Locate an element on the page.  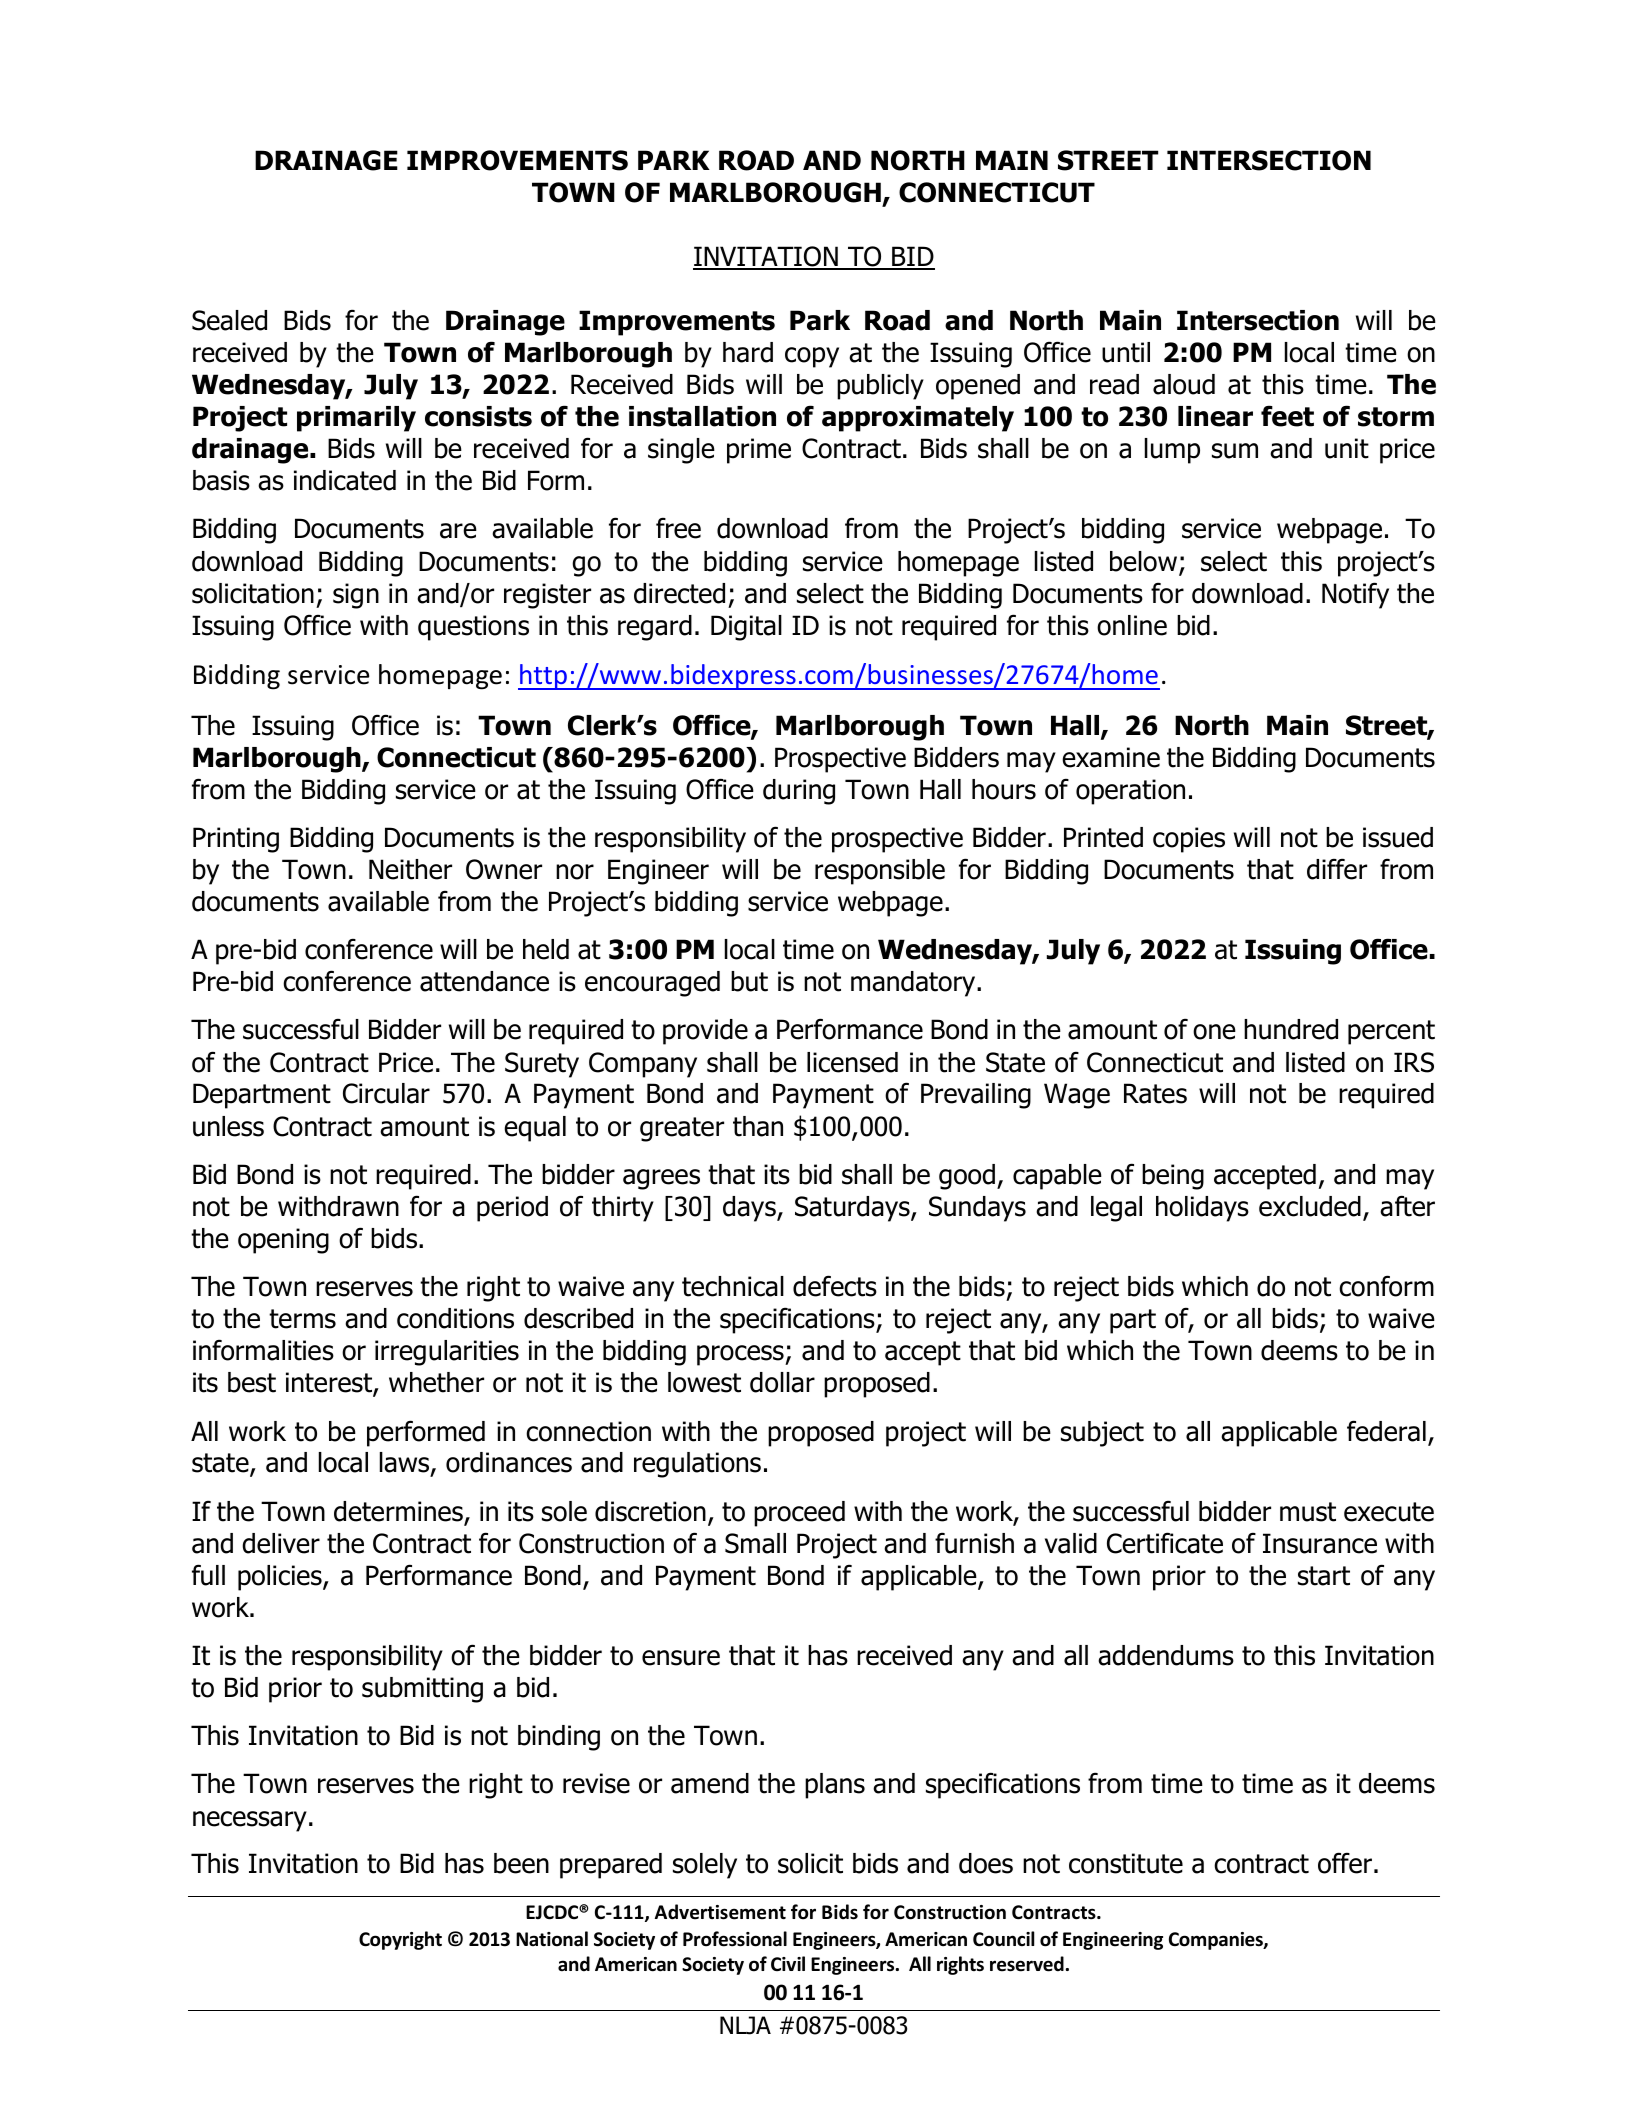
feet is located at coordinates (1287, 416).
